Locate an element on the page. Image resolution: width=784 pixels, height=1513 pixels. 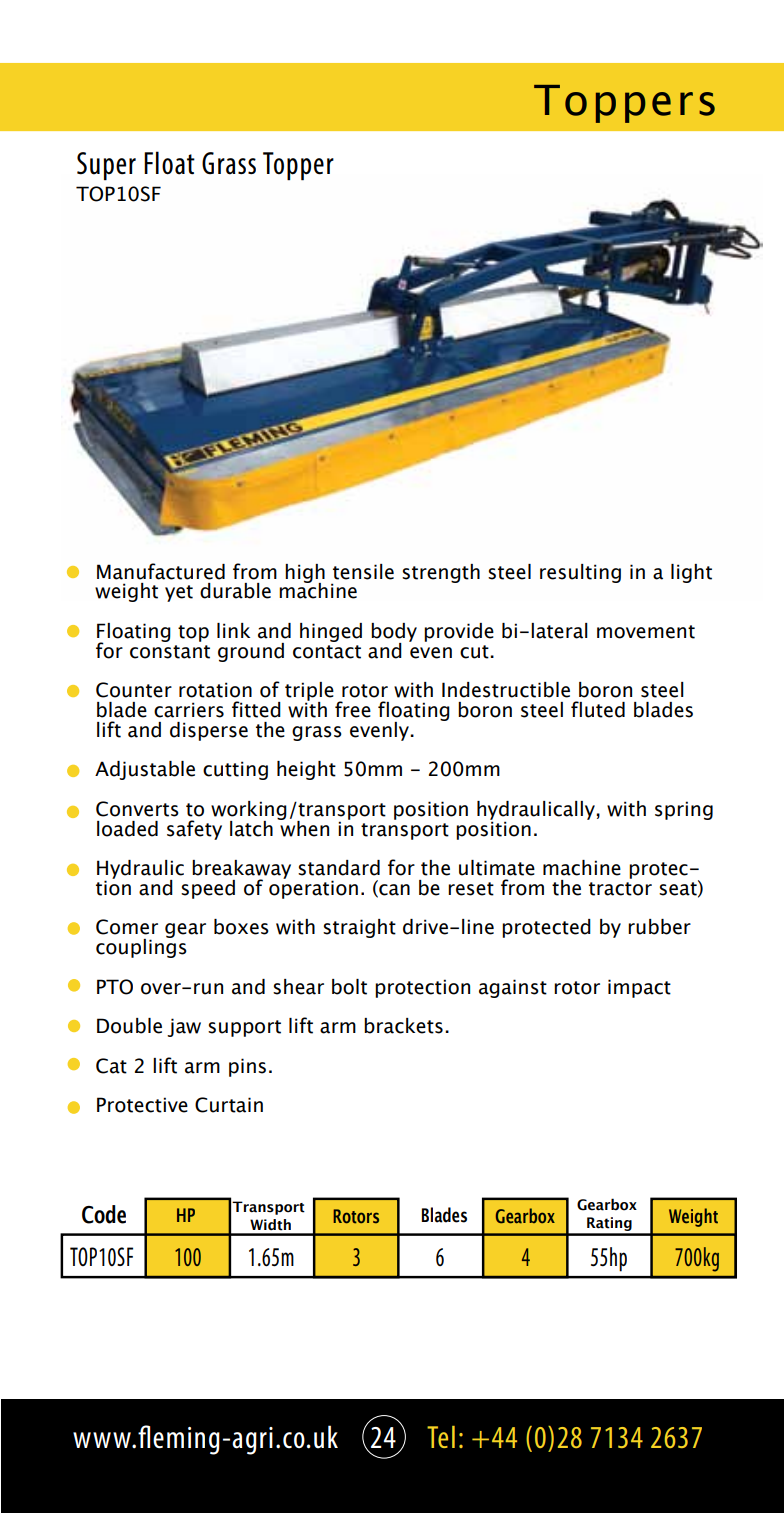
tensile is located at coordinates (363, 572).
